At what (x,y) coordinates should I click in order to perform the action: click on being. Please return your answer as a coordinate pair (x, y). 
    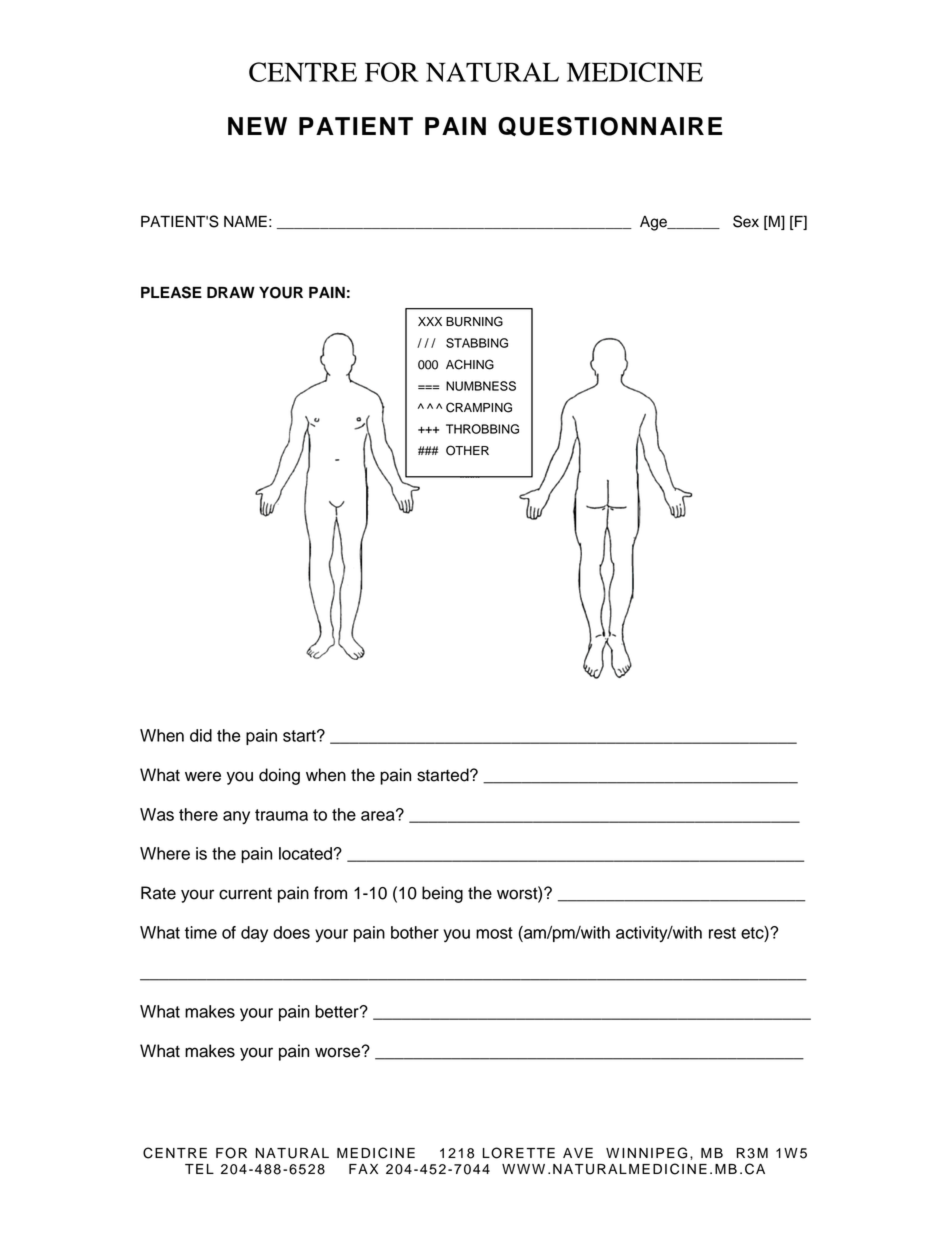
    Looking at the image, I should click on (442, 894).
